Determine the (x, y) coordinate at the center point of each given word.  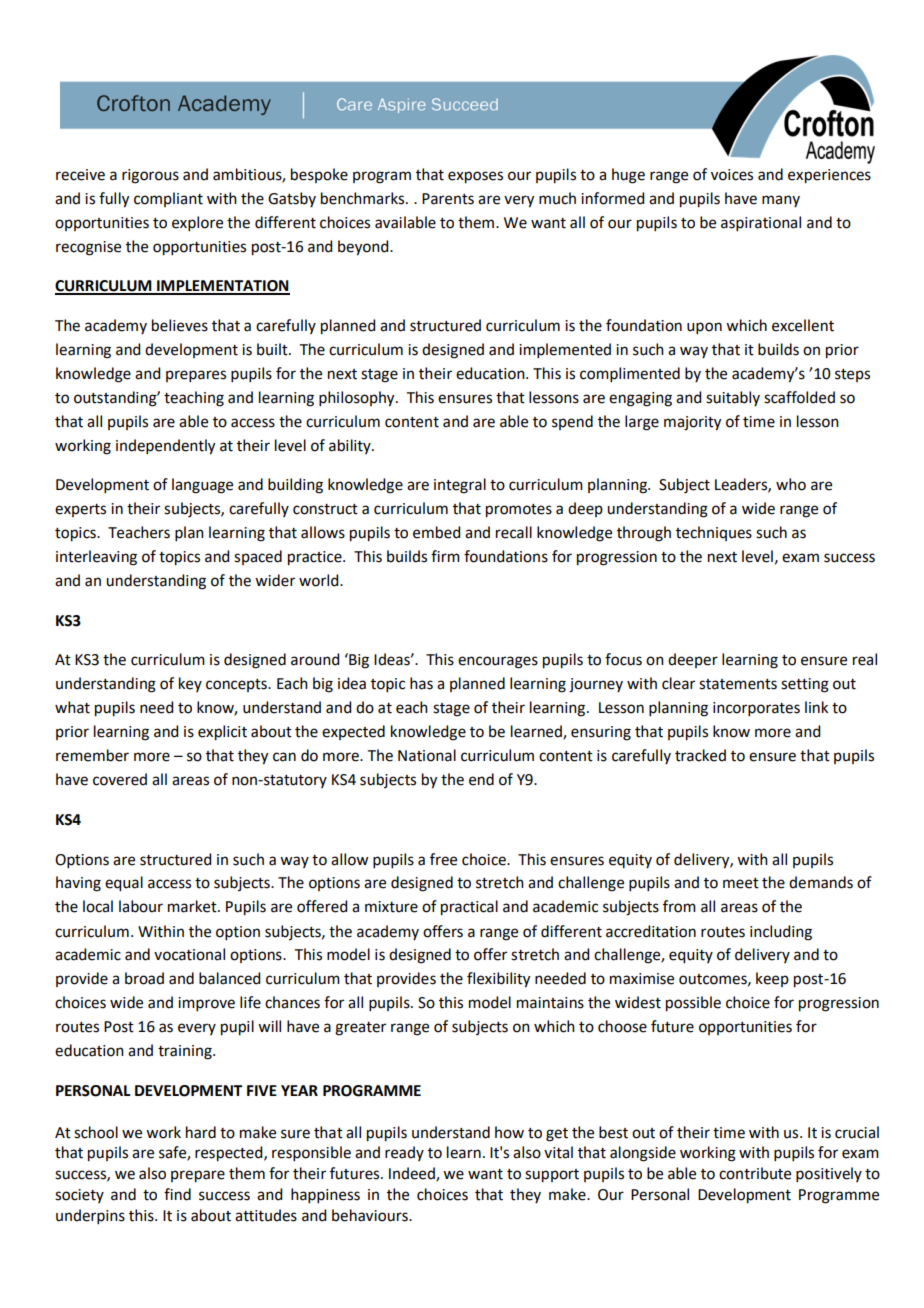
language (202, 486)
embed (436, 532)
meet (741, 883)
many (781, 201)
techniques (714, 533)
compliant (168, 199)
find (177, 1194)
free (443, 859)
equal (124, 884)
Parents (448, 199)
